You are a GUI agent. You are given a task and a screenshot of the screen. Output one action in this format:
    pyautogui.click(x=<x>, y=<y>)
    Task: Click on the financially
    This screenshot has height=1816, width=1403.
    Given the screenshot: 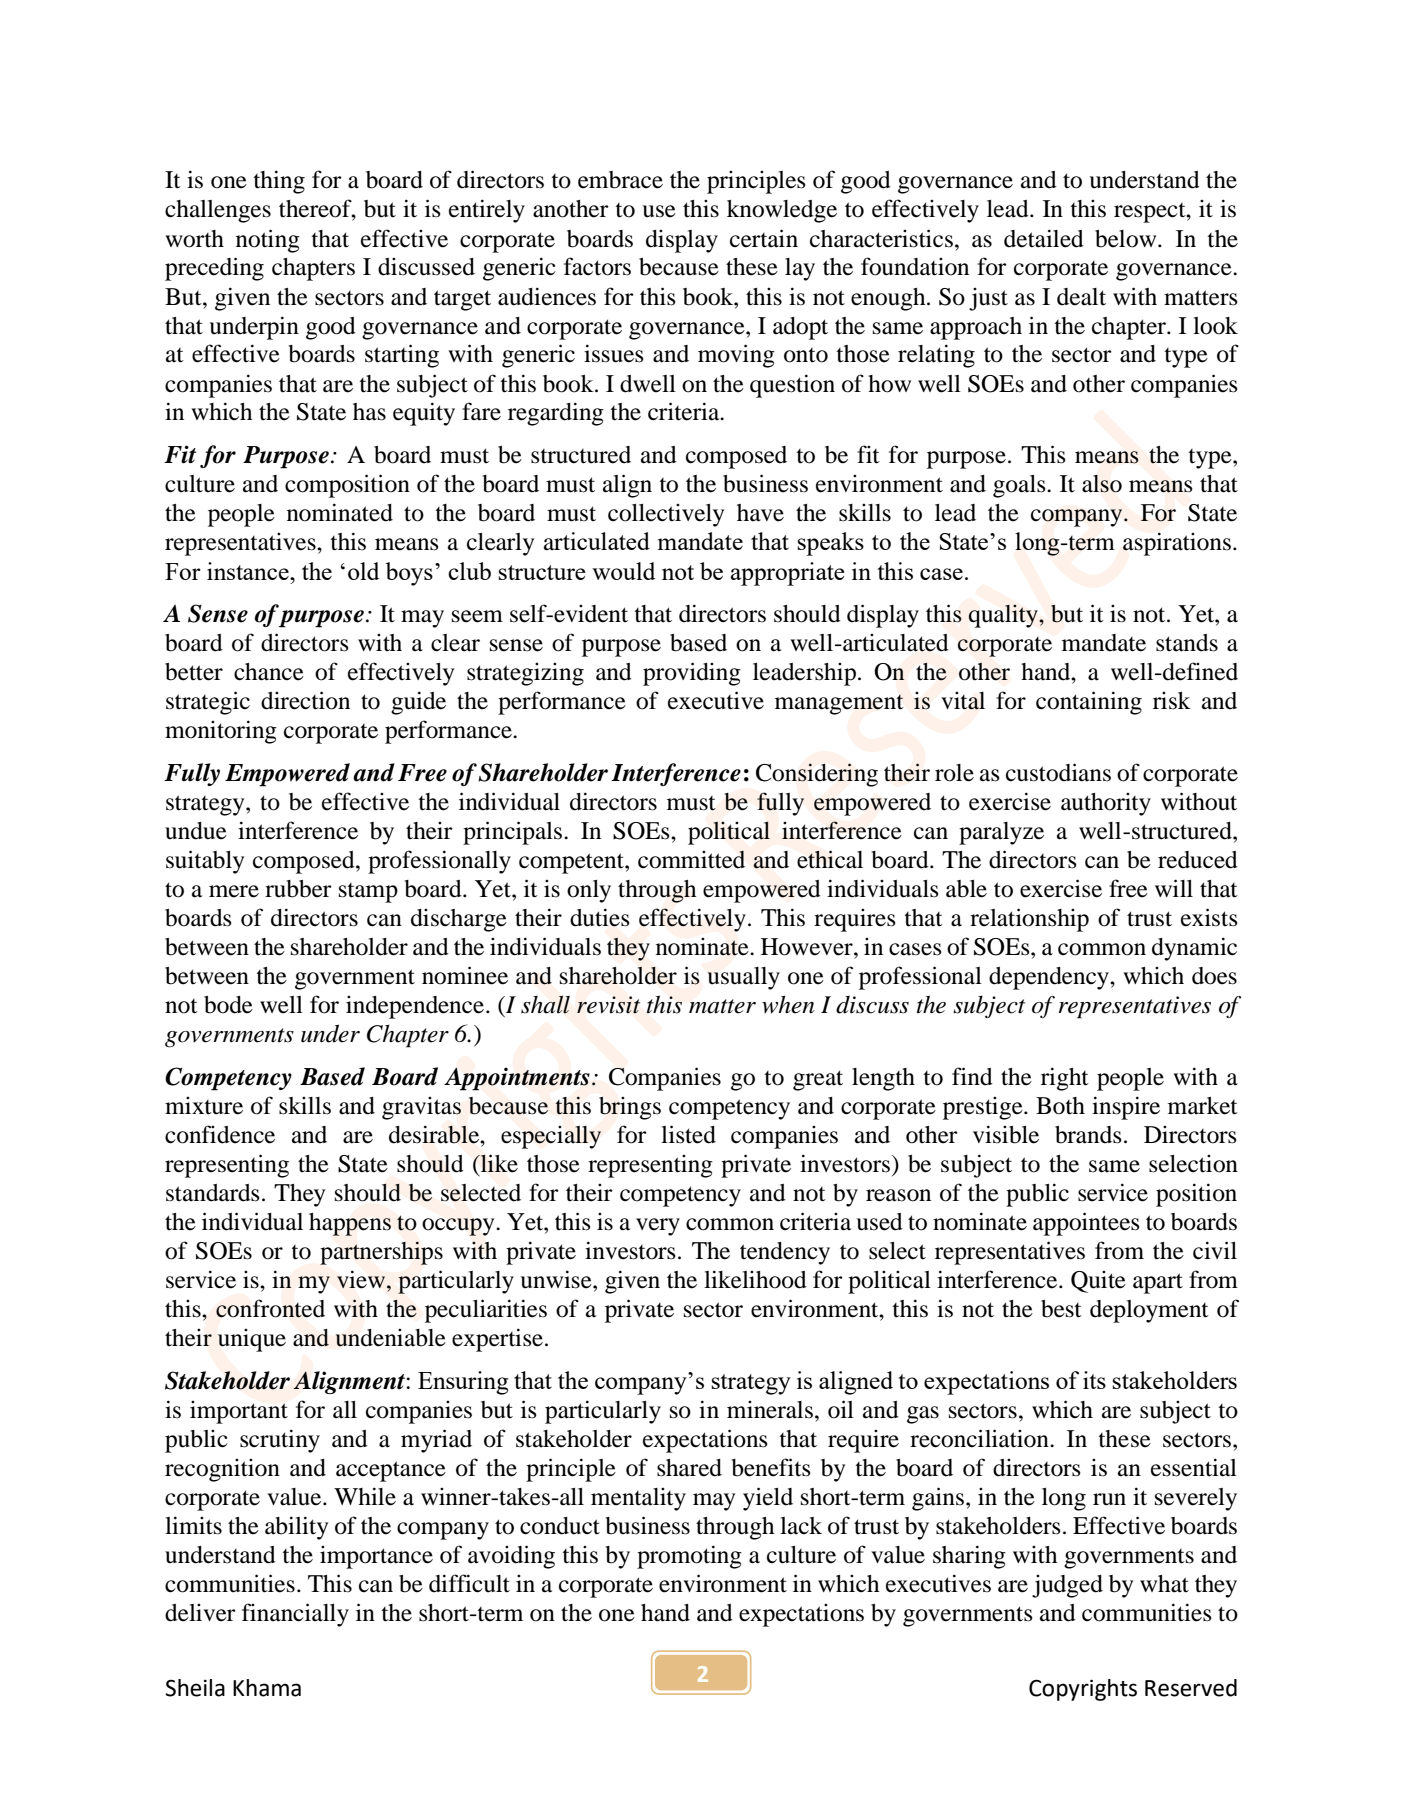 What is the action you would take?
    pyautogui.click(x=295, y=1615)
